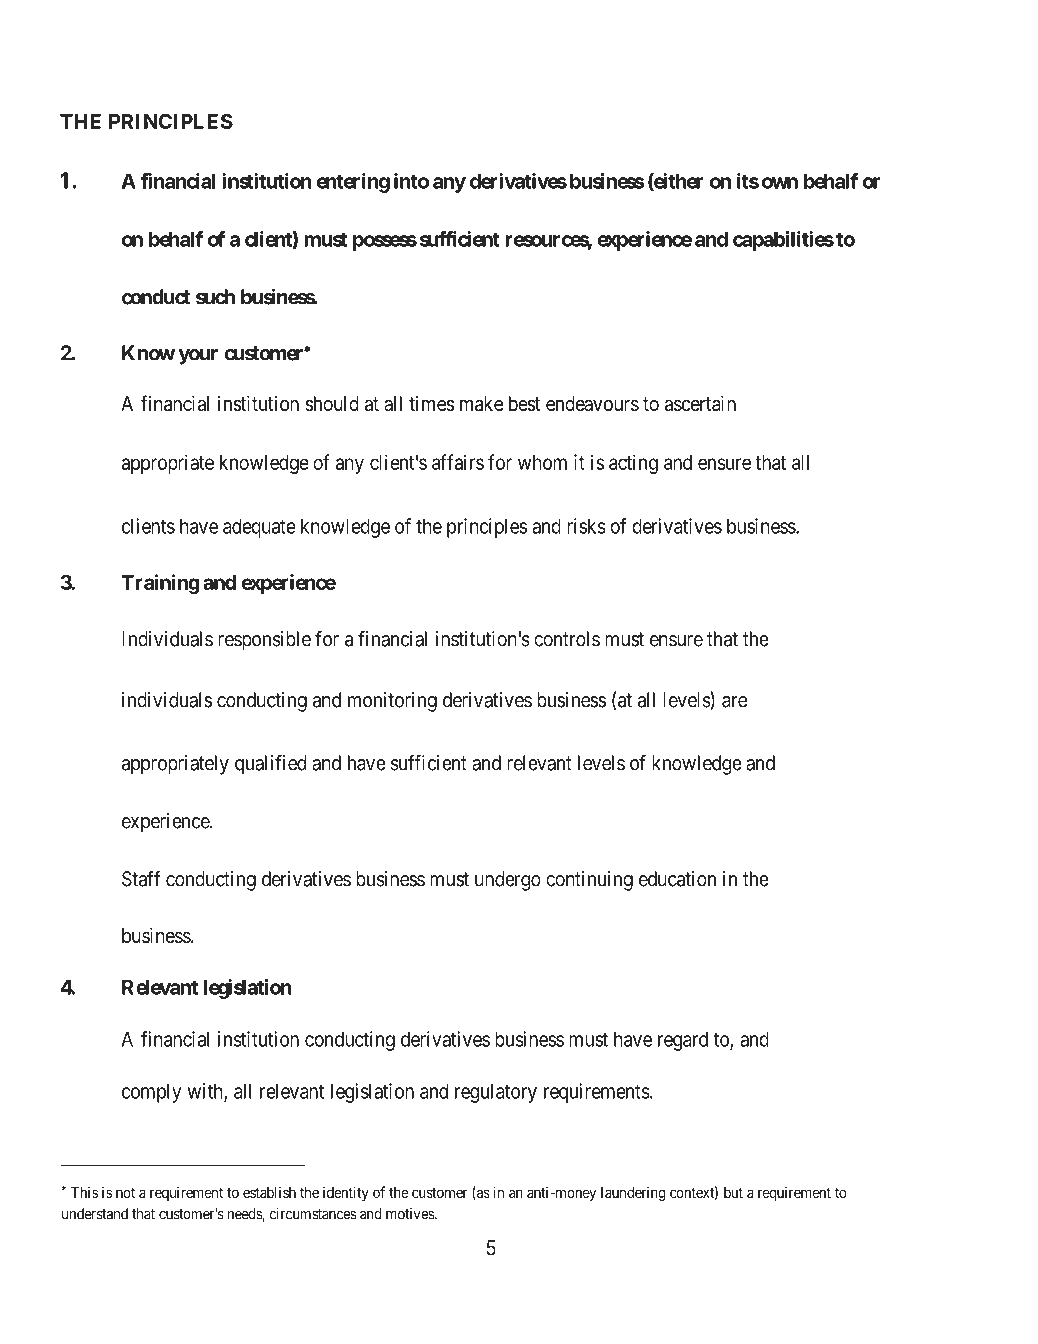 The width and height of the screenshot is (1038, 1344). What do you see at coordinates (215, 297) in the screenshot?
I see `such` at bounding box center [215, 297].
